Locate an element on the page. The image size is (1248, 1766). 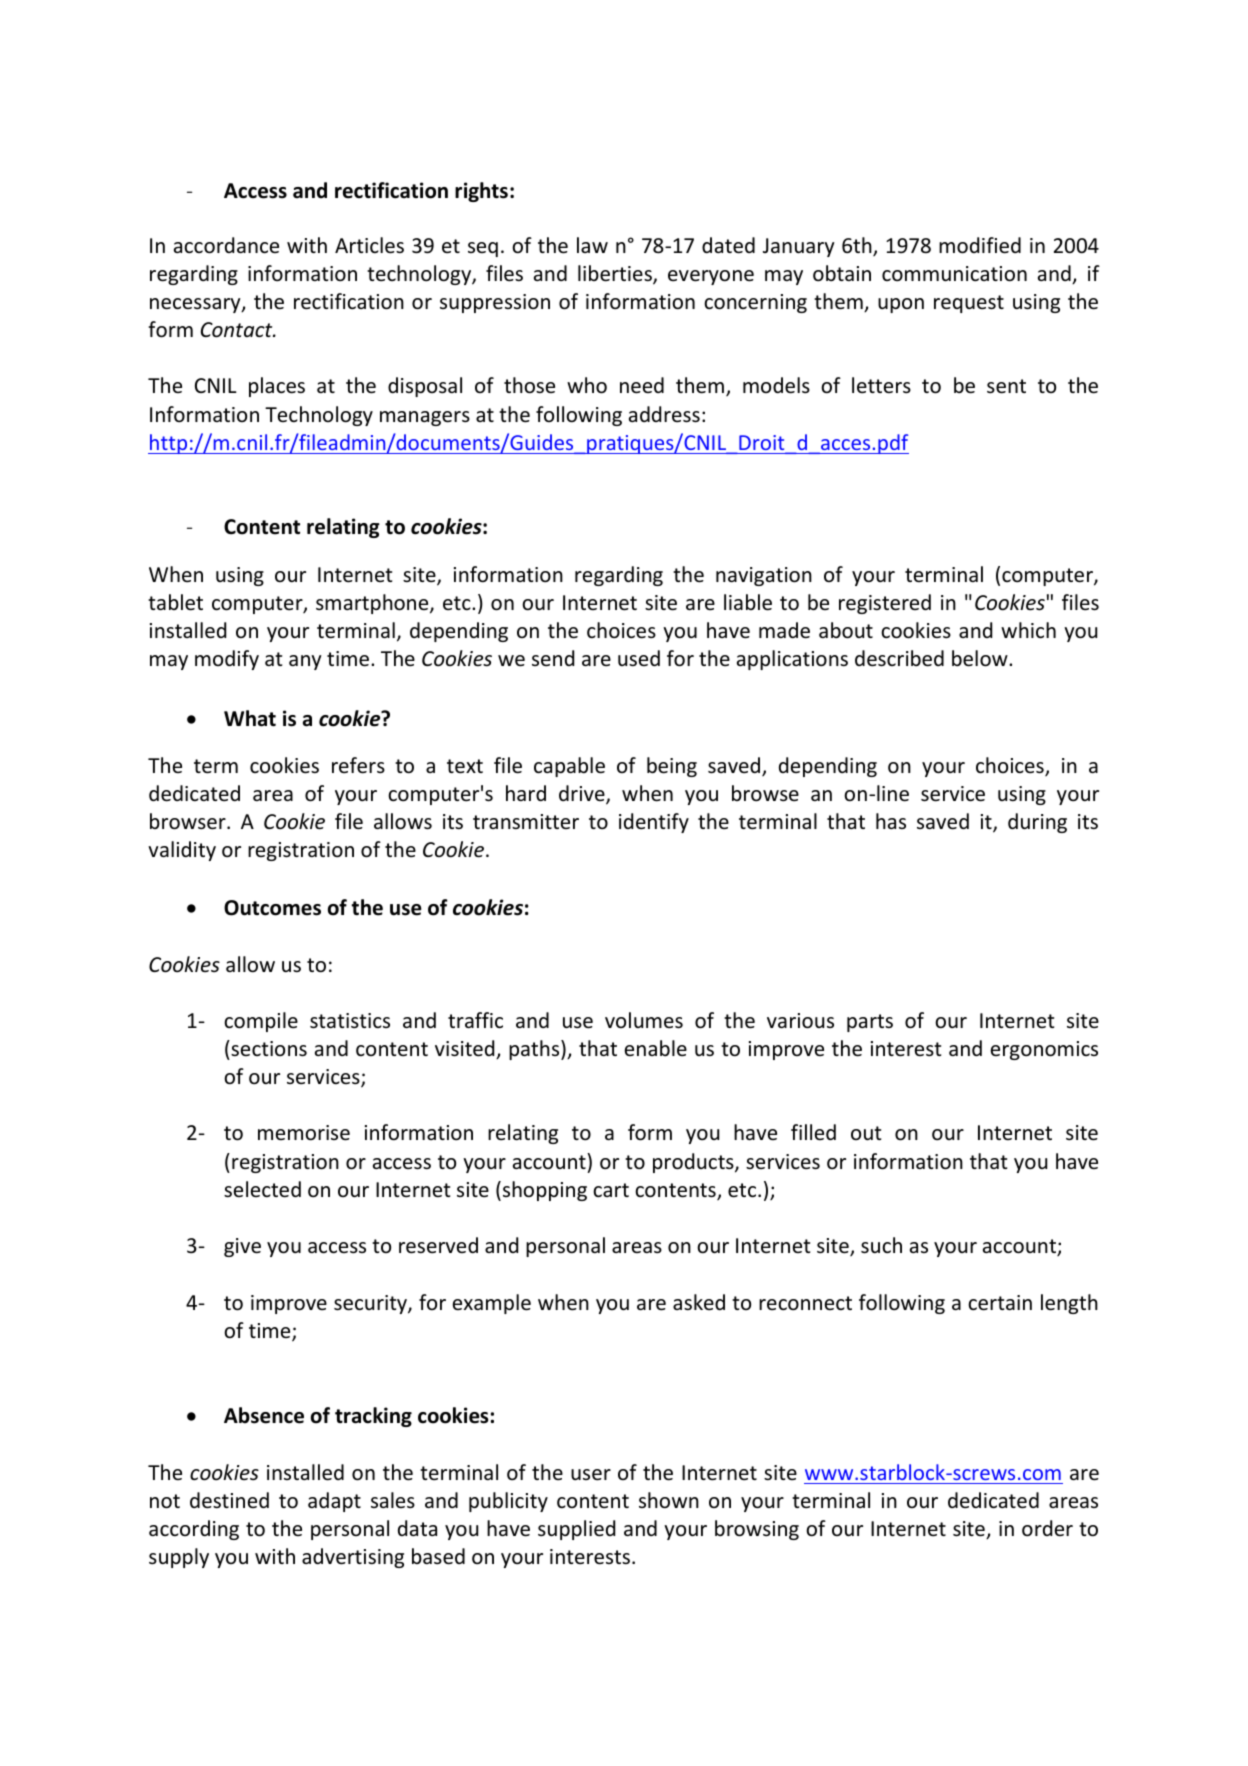
modified is located at coordinates (980, 245).
